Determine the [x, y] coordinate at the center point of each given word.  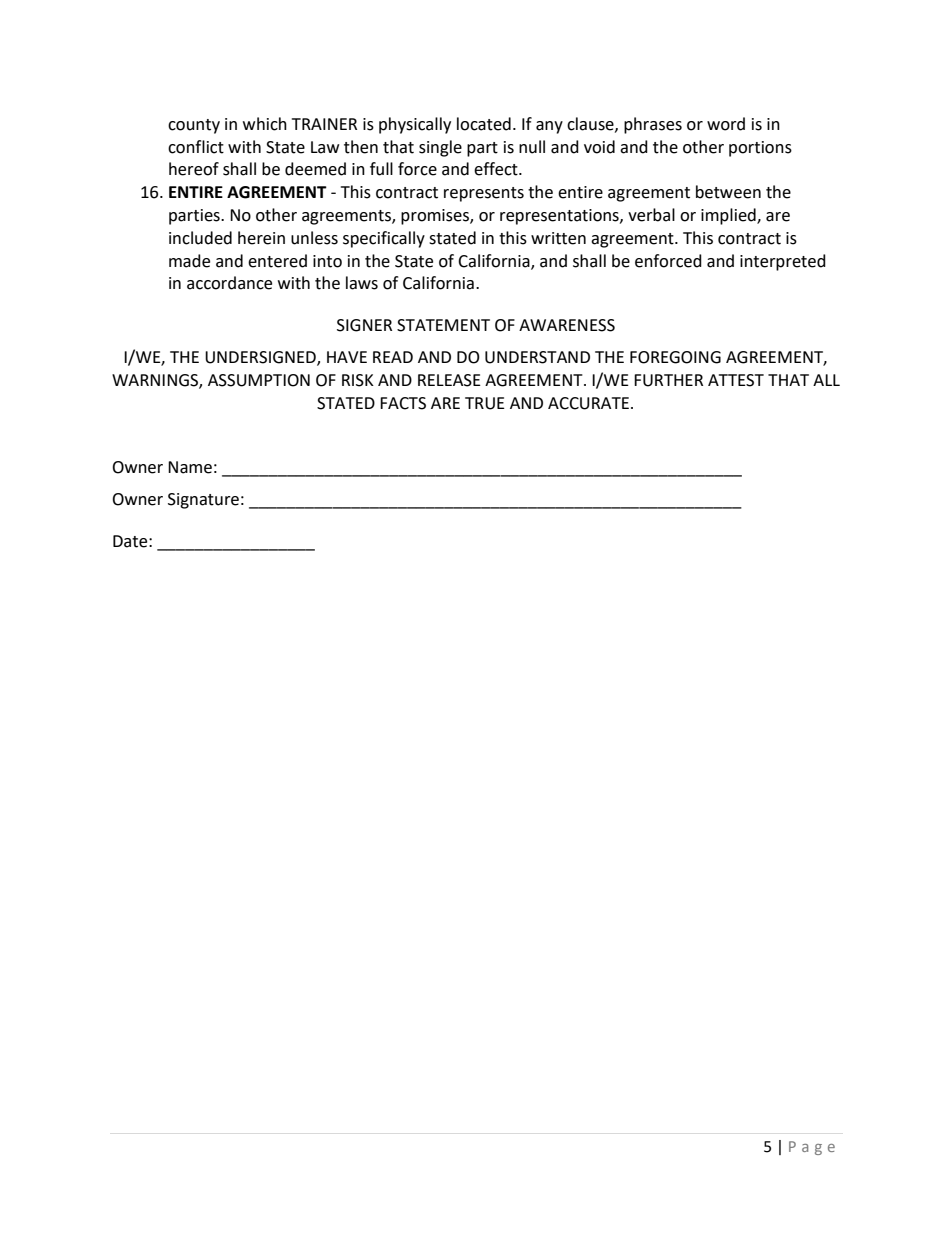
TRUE [485, 403]
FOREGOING [675, 357]
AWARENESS [567, 325]
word [726, 124]
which [265, 124]
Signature [203, 501]
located [484, 124]
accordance [229, 283]
